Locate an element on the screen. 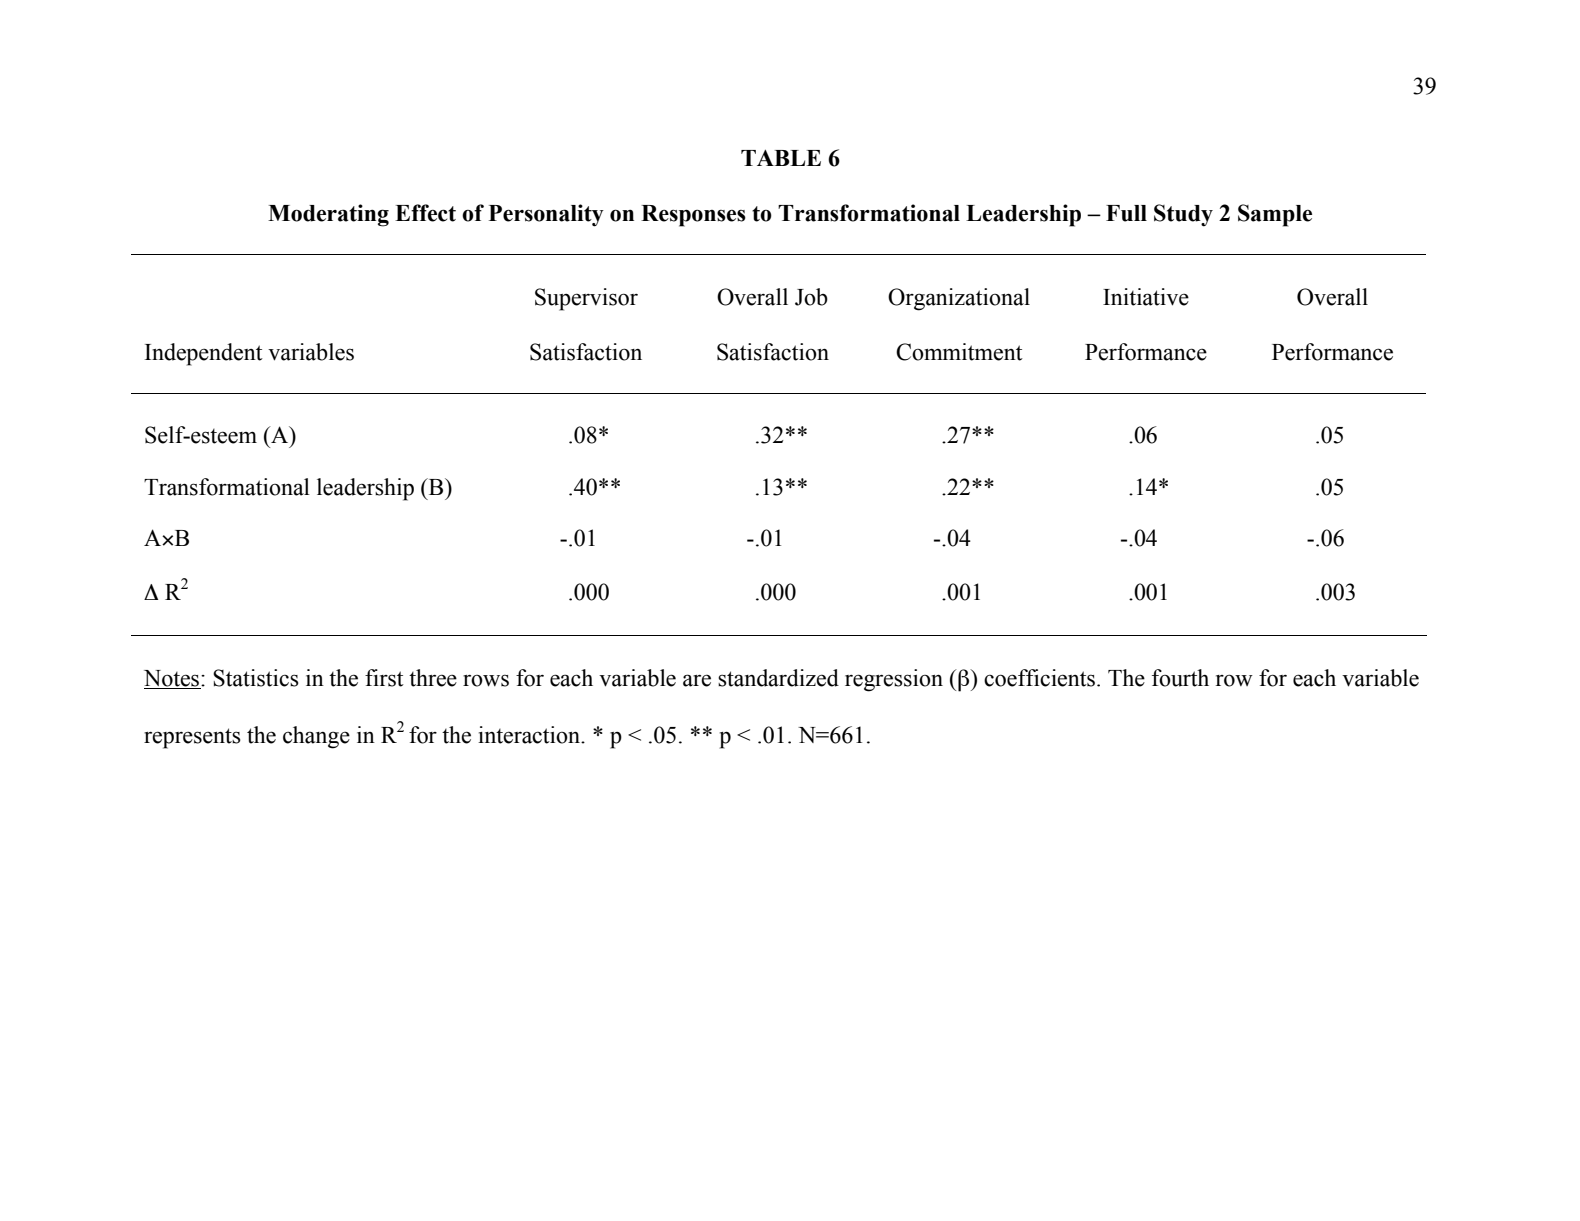 This screenshot has width=1580, height=1221. are is located at coordinates (697, 680).
